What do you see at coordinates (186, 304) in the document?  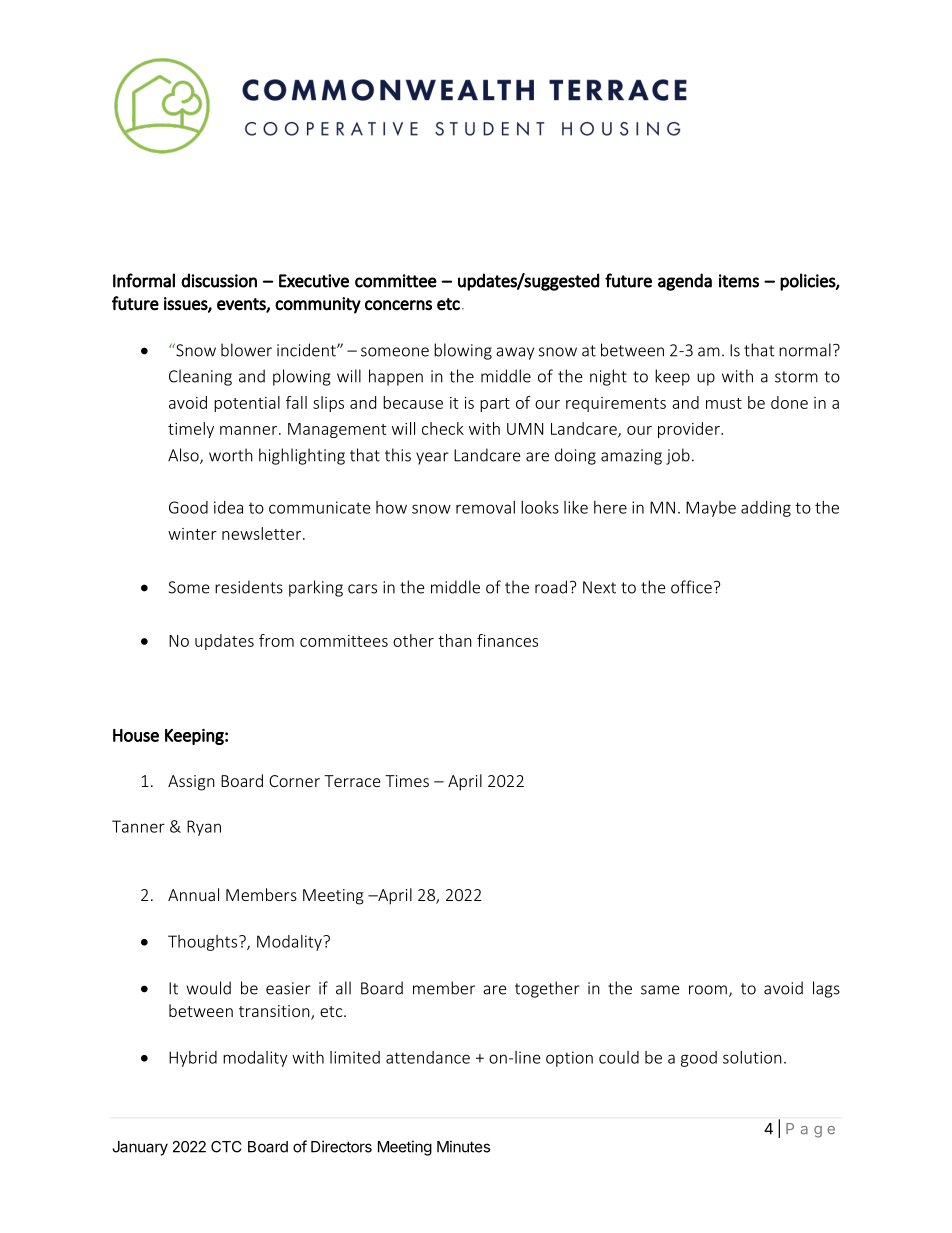 I see `issues` at bounding box center [186, 304].
